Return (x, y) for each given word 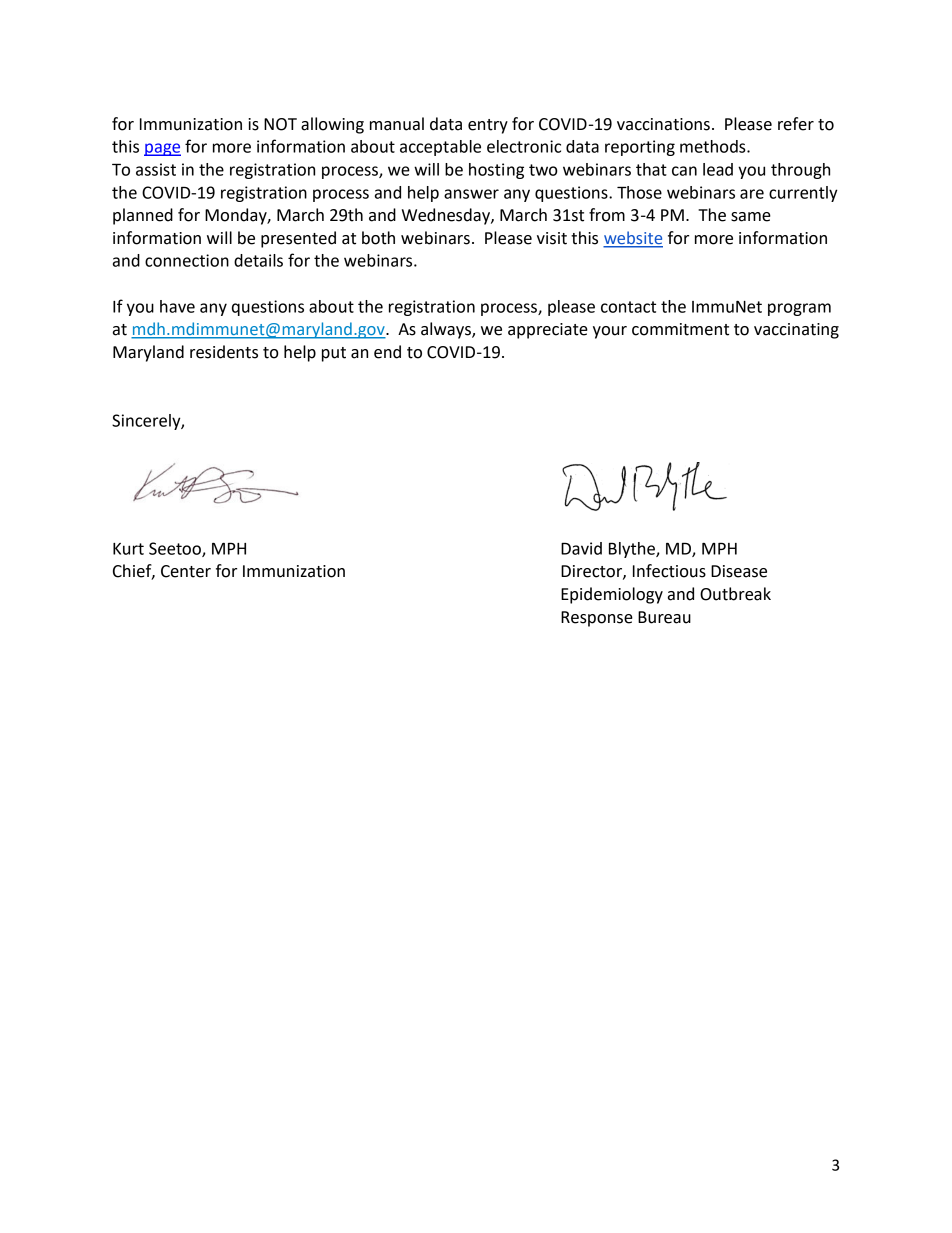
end (387, 352)
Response (597, 619)
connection (187, 260)
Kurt (128, 549)
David (581, 548)
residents (224, 352)
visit (552, 238)
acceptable (440, 148)
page (162, 149)
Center (186, 571)
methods (714, 146)
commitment (680, 329)
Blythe (633, 550)
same (751, 217)
